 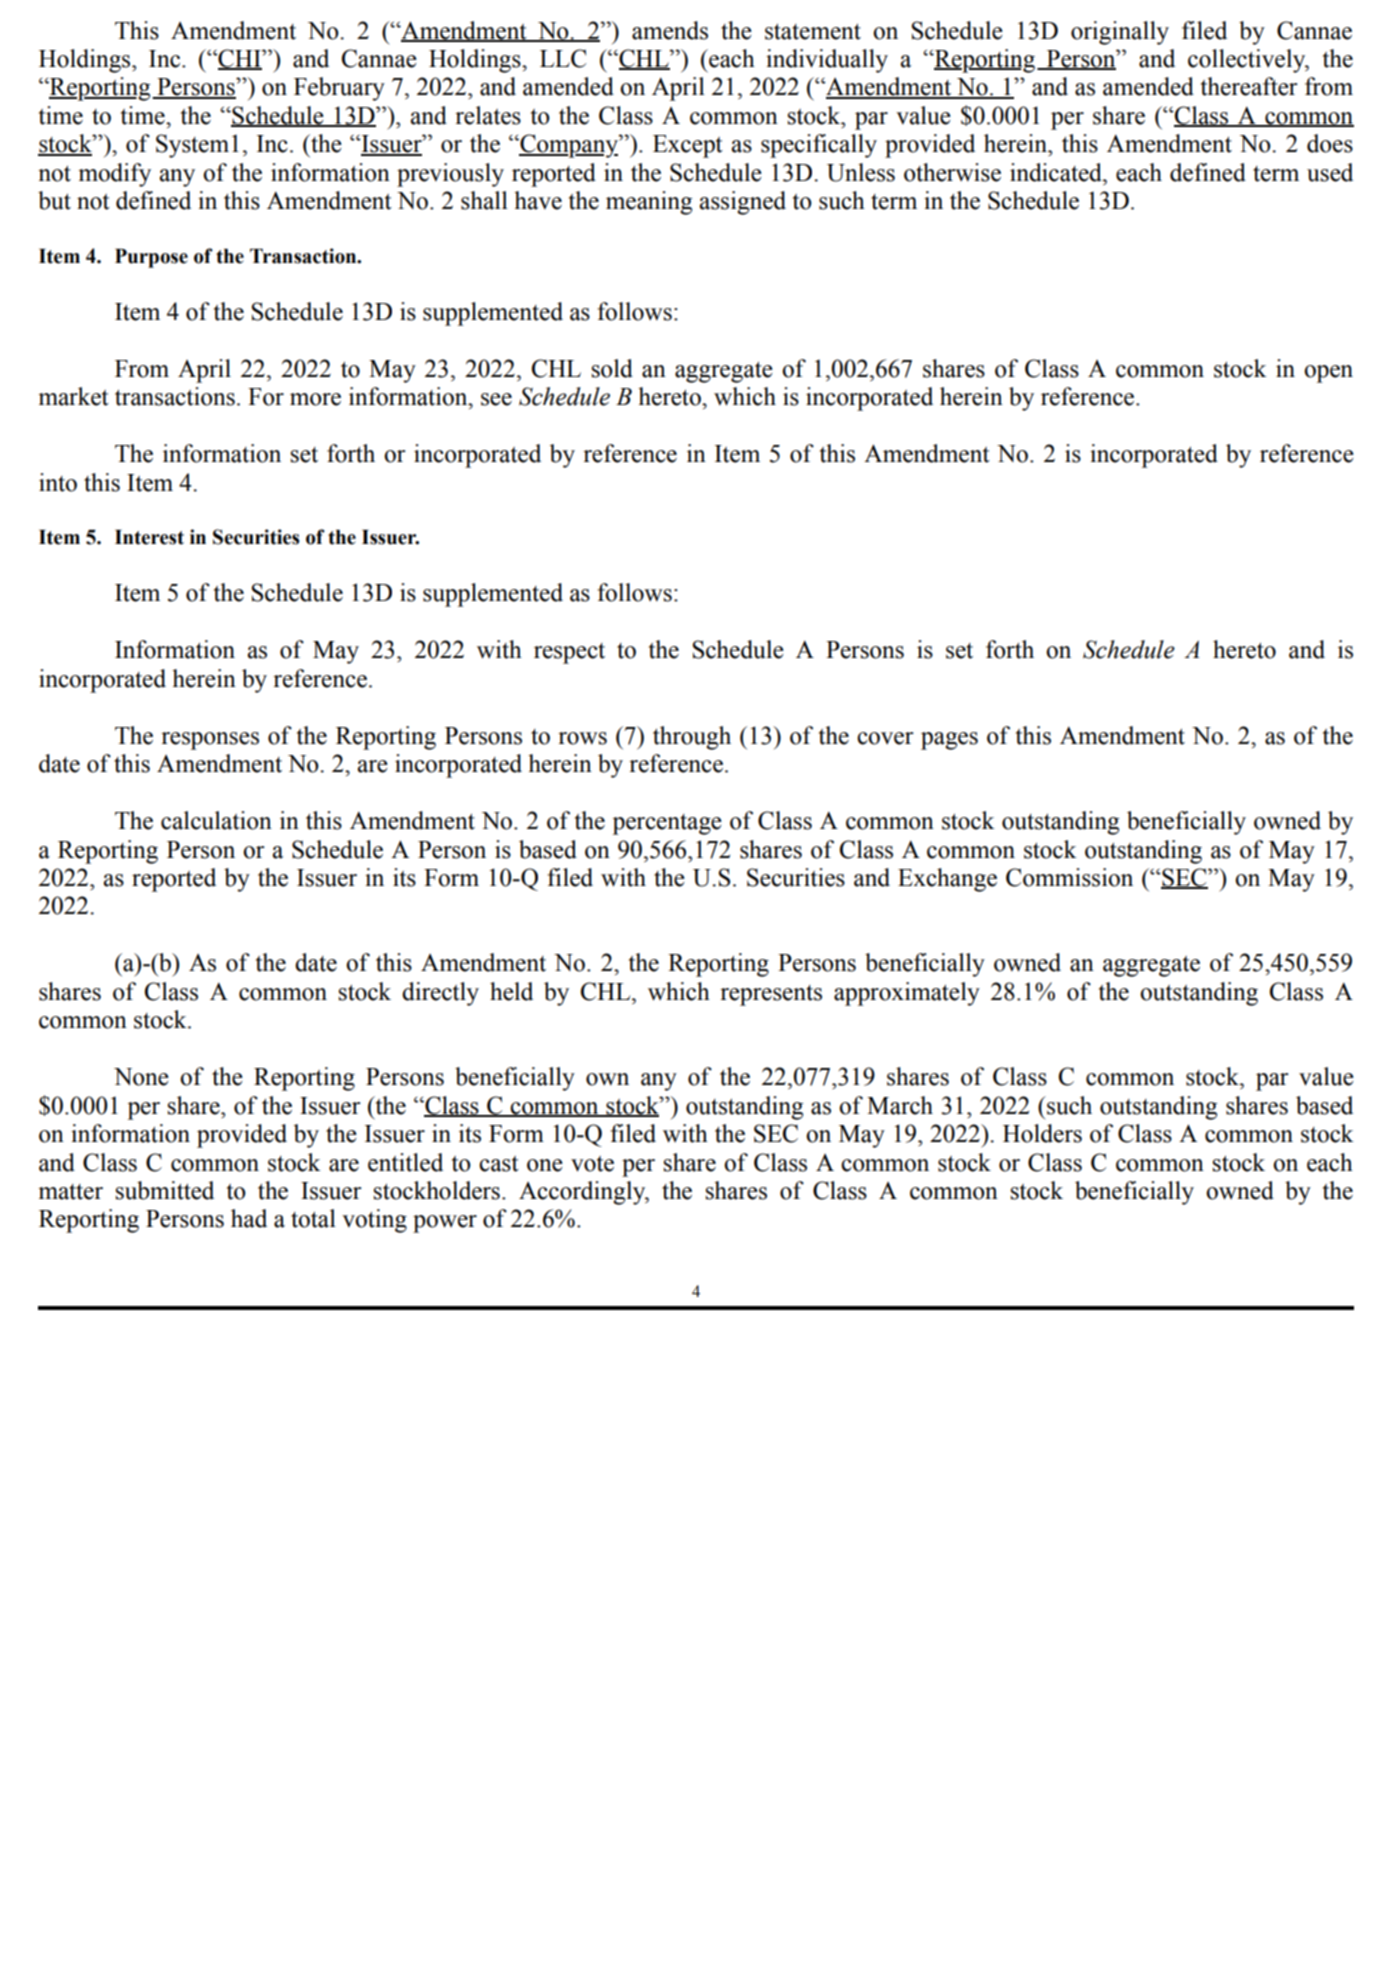 What do you see at coordinates (670, 30) in the page?
I see `amends` at bounding box center [670, 30].
